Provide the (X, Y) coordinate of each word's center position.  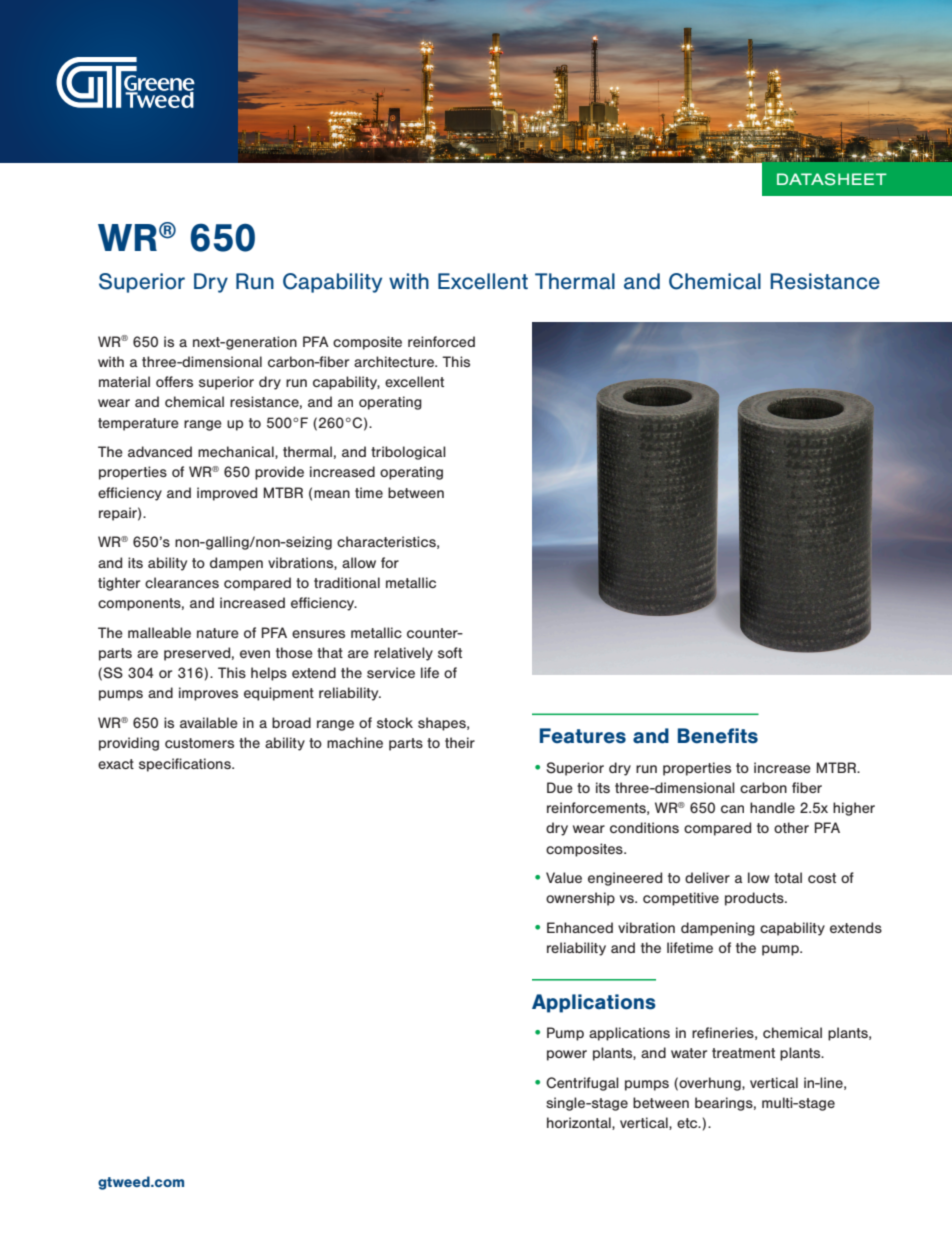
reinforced (441, 341)
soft (450, 652)
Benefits (718, 736)
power (567, 1055)
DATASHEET (832, 179)
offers (174, 381)
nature (218, 633)
